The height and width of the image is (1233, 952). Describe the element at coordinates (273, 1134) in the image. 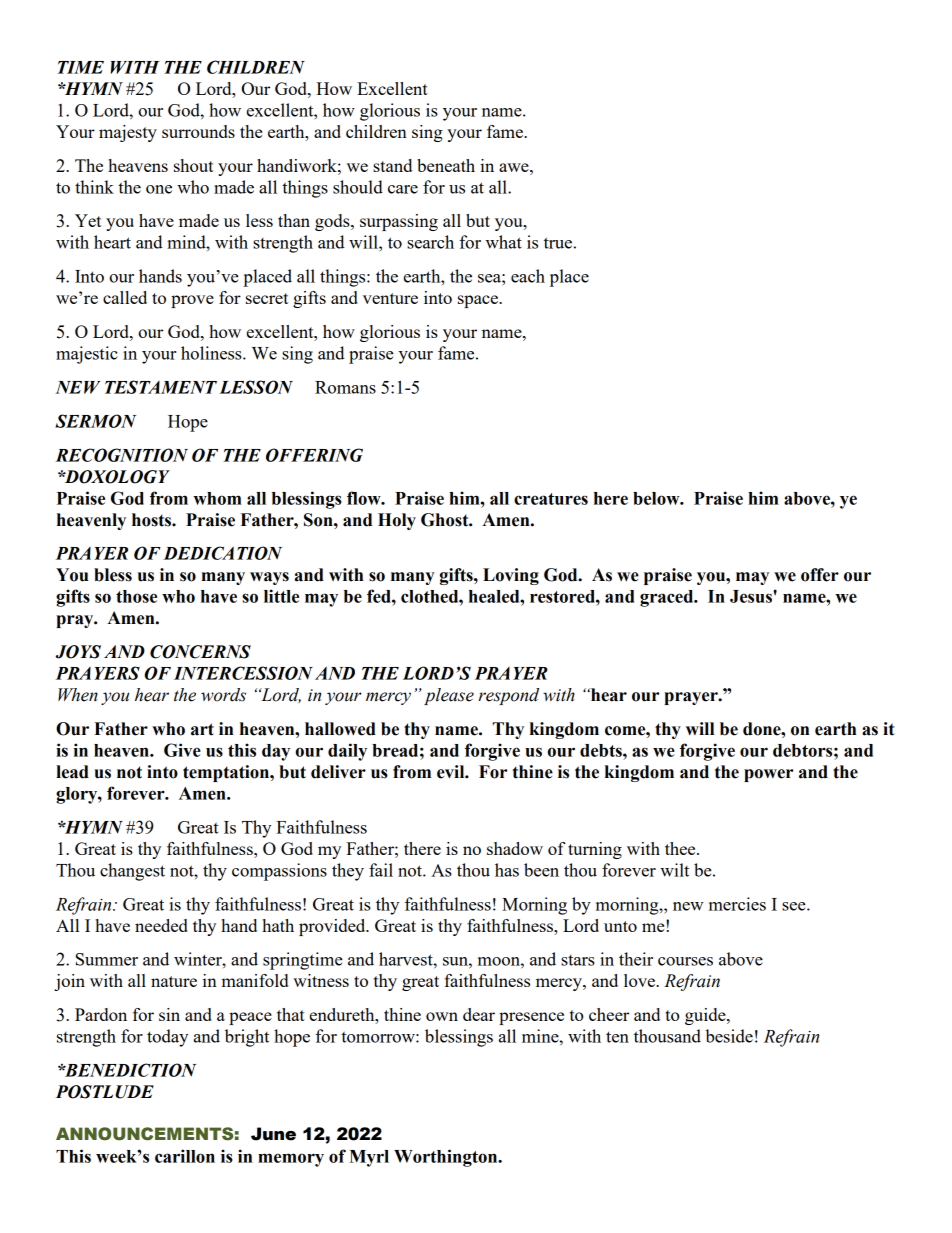

I see `June` at that location.
